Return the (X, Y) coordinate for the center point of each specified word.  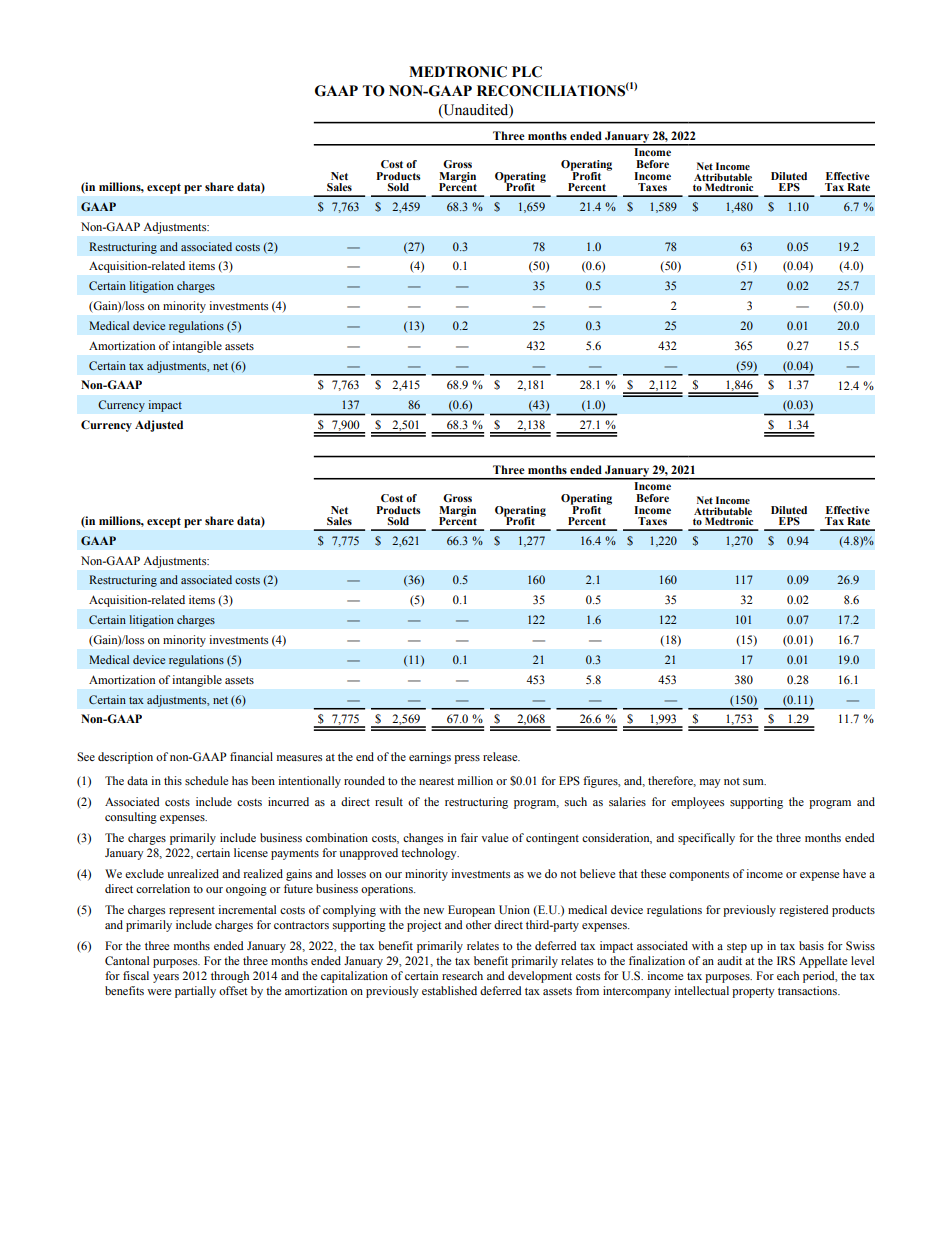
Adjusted (159, 426)
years (166, 978)
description (125, 758)
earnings (430, 758)
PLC (527, 72)
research (462, 975)
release (501, 756)
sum (754, 782)
